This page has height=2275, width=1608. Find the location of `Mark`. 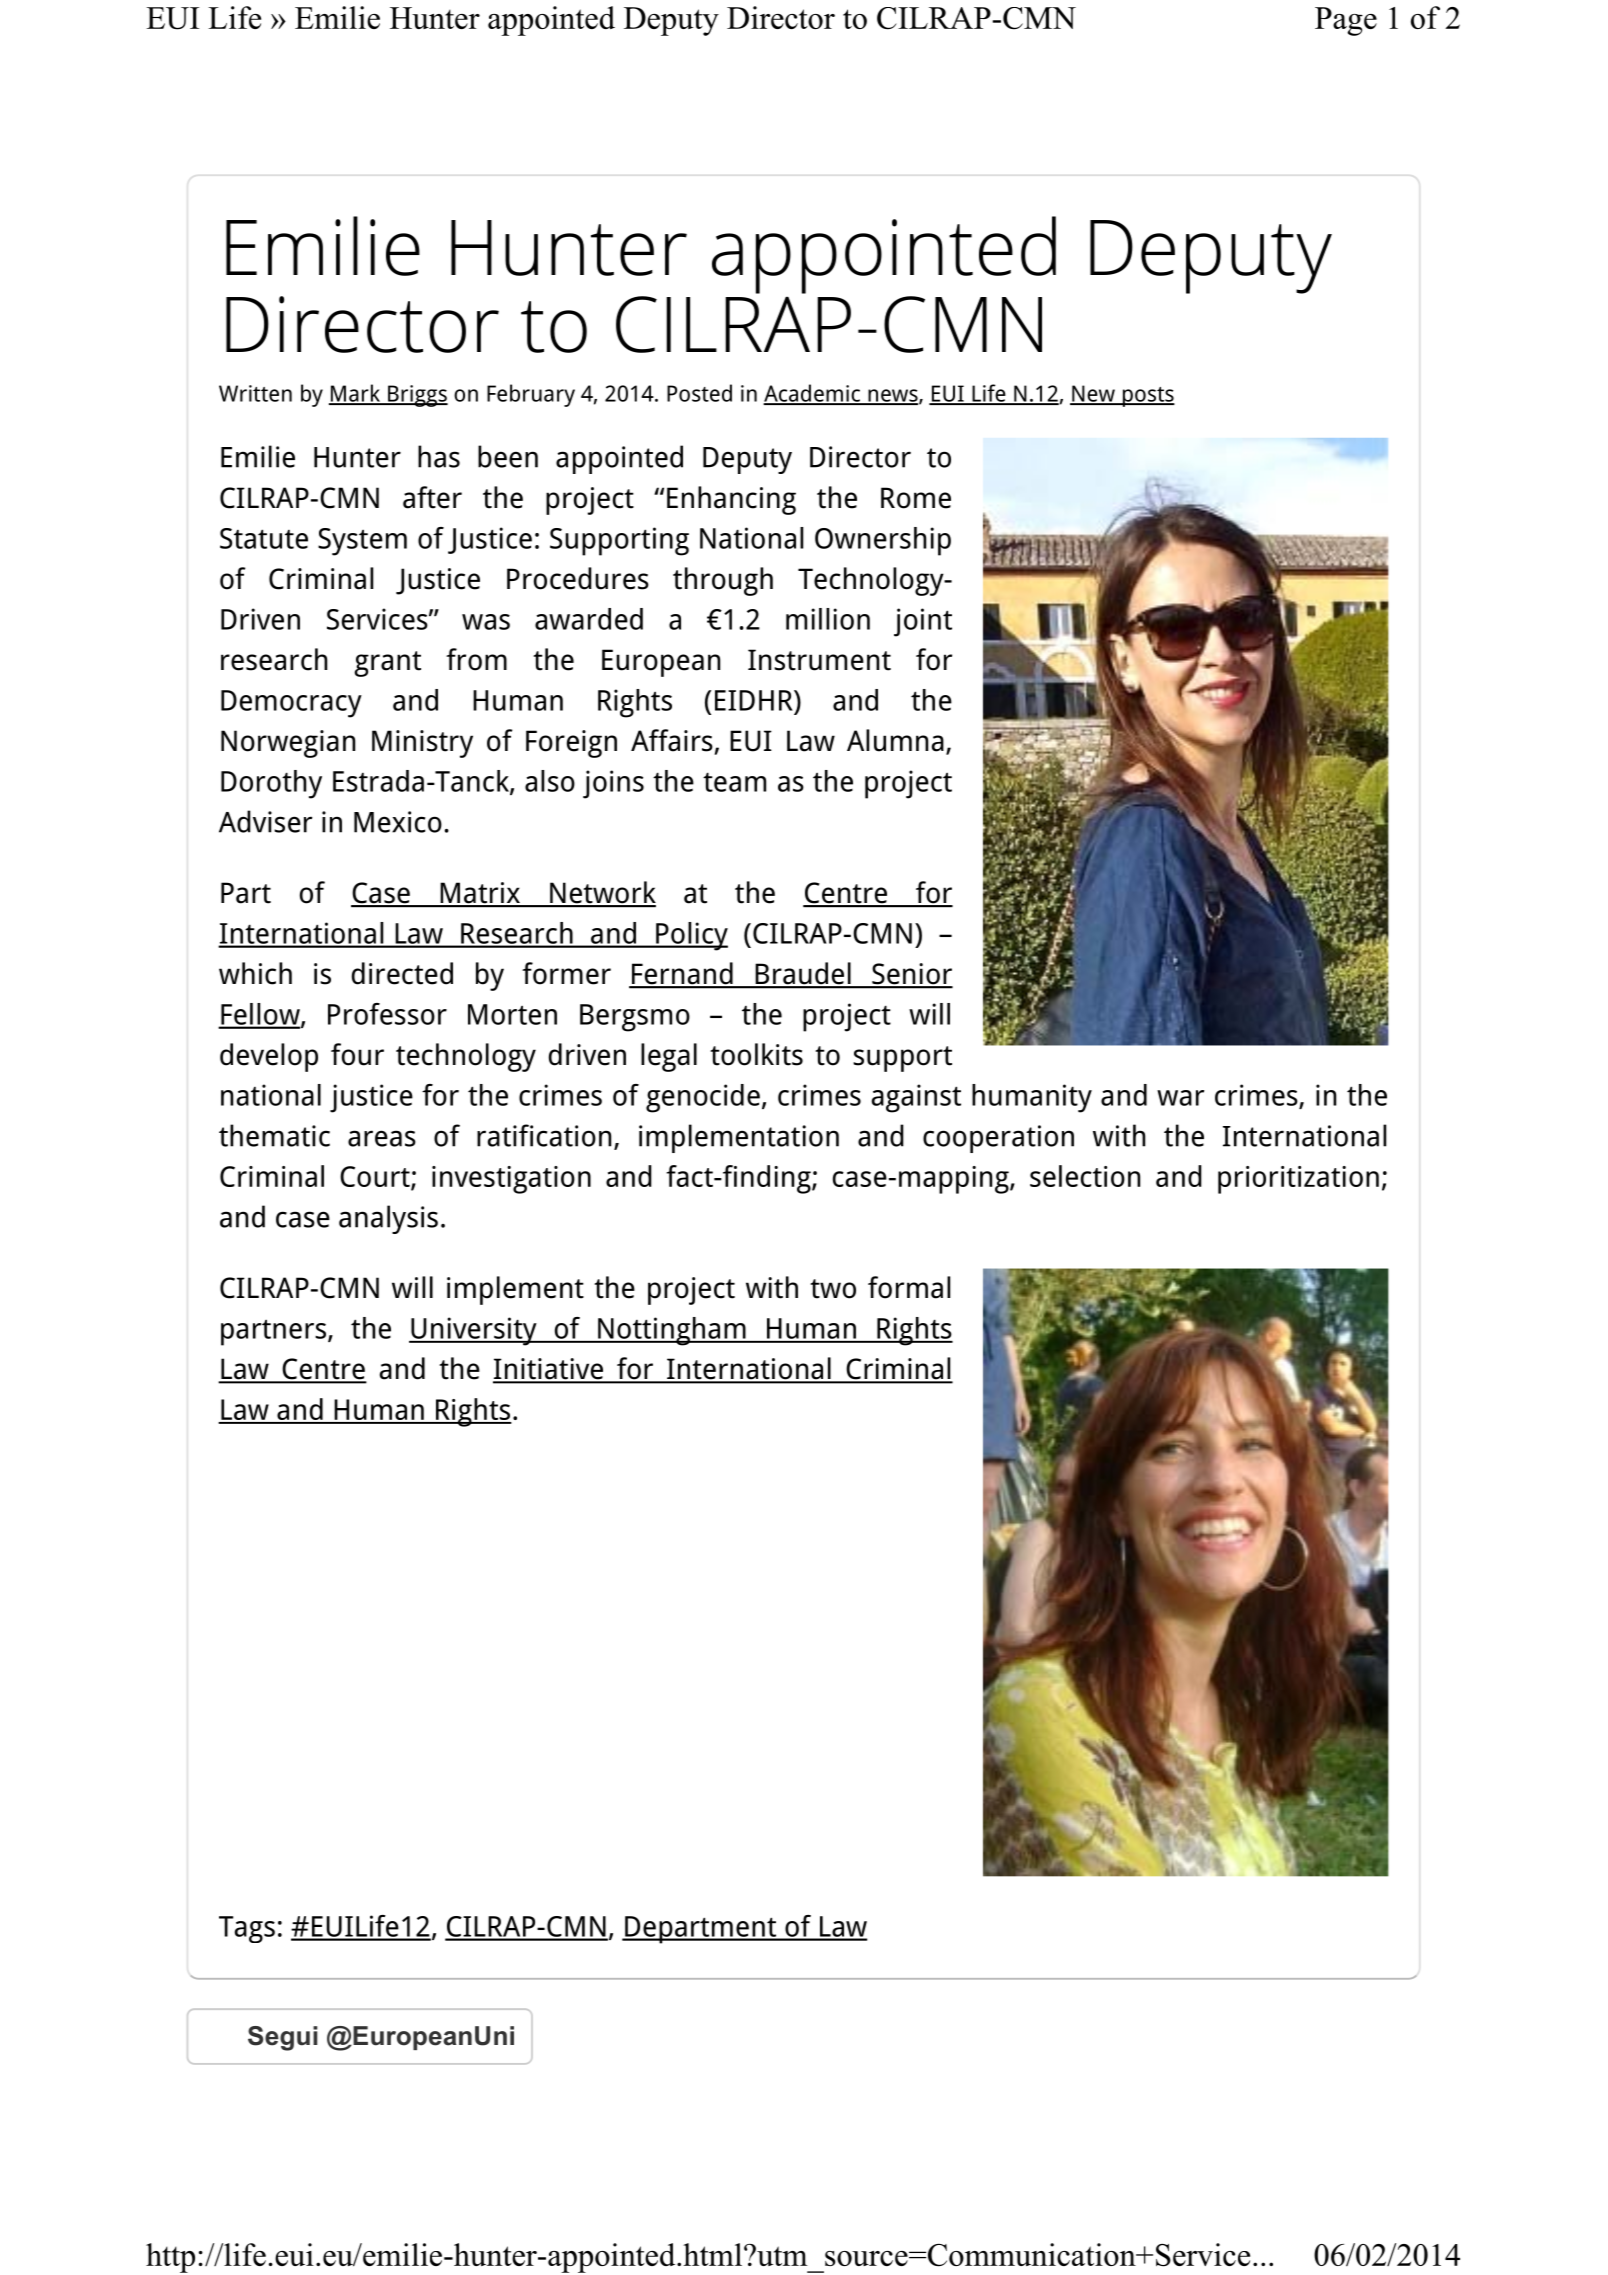

Mark is located at coordinates (355, 394).
